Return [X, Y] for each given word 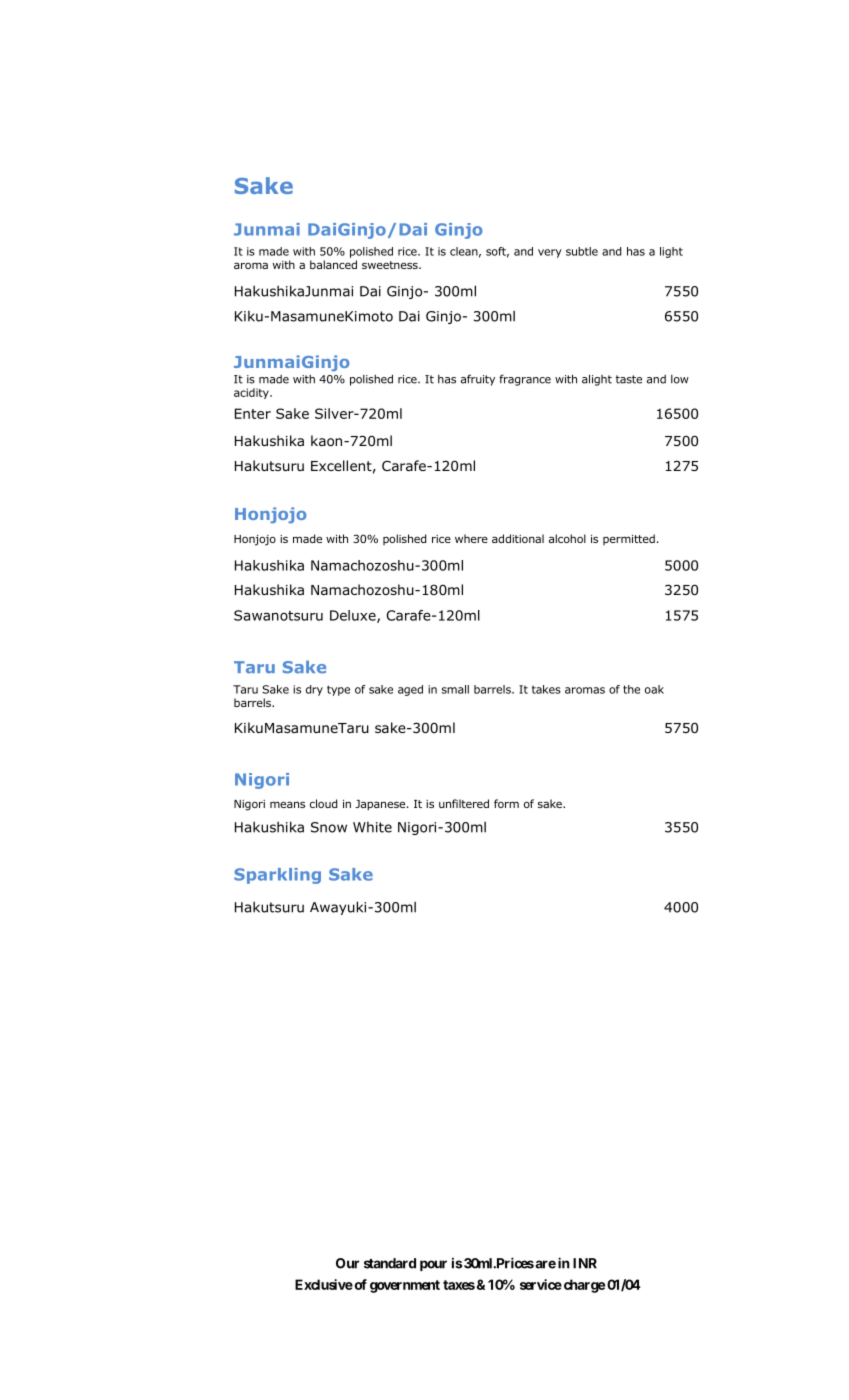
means [287, 804]
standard [390, 1263]
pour [433, 1265]
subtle [582, 251]
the [631, 689]
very [550, 253]
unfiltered [464, 803]
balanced [333, 264]
